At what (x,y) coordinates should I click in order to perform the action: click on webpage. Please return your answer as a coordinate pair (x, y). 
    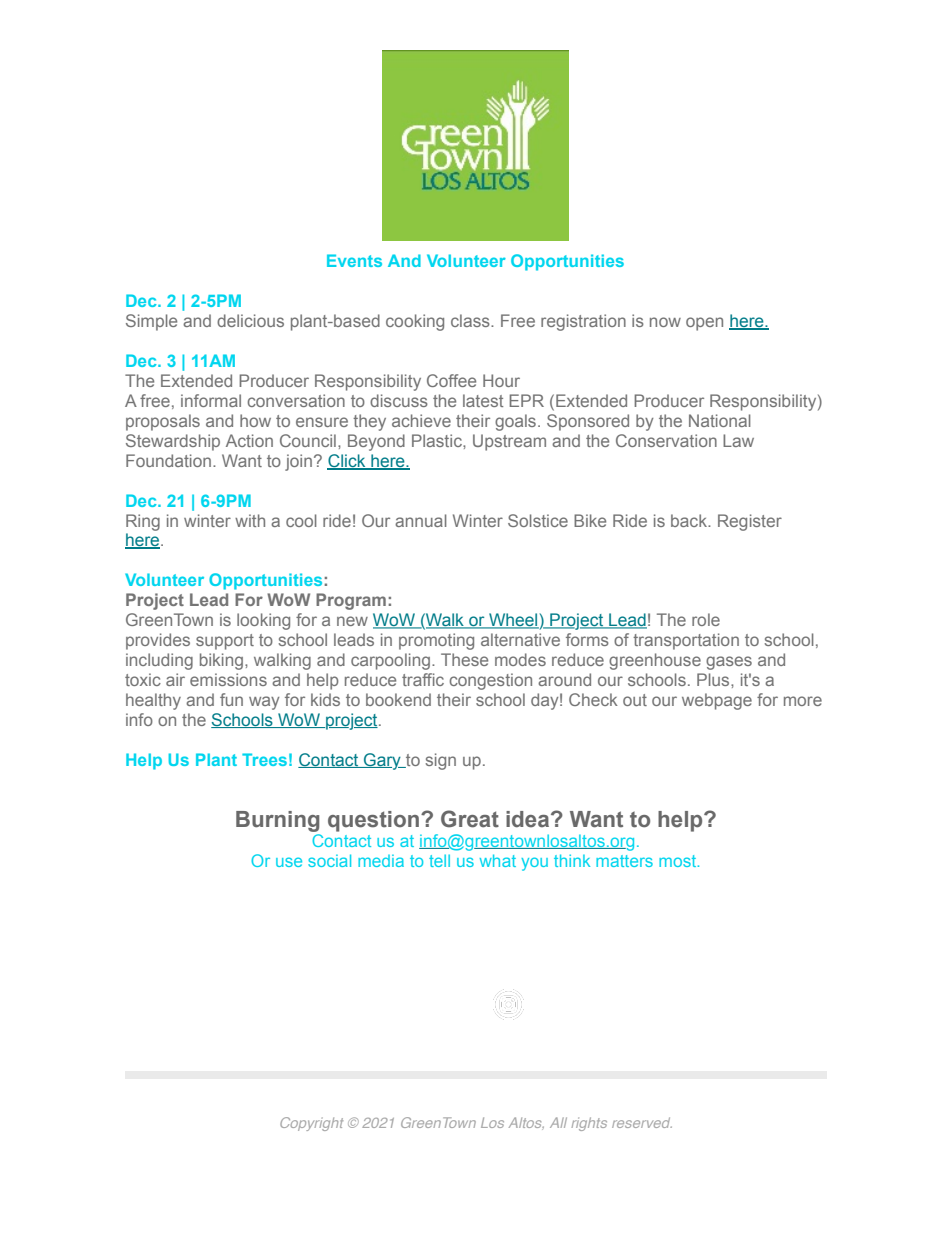
    Looking at the image, I should click on (717, 701).
